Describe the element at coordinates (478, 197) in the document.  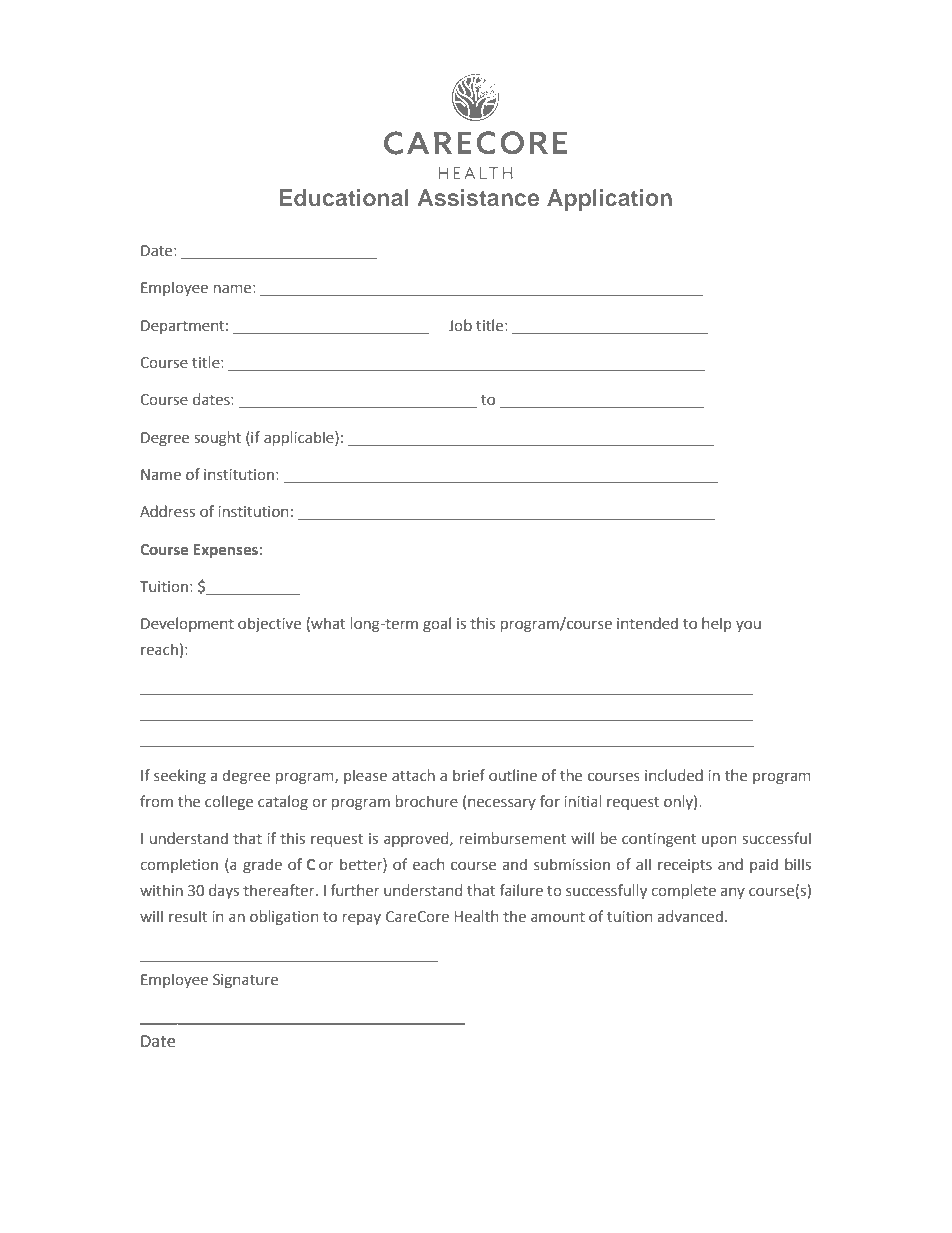
I see `Assistance` at that location.
